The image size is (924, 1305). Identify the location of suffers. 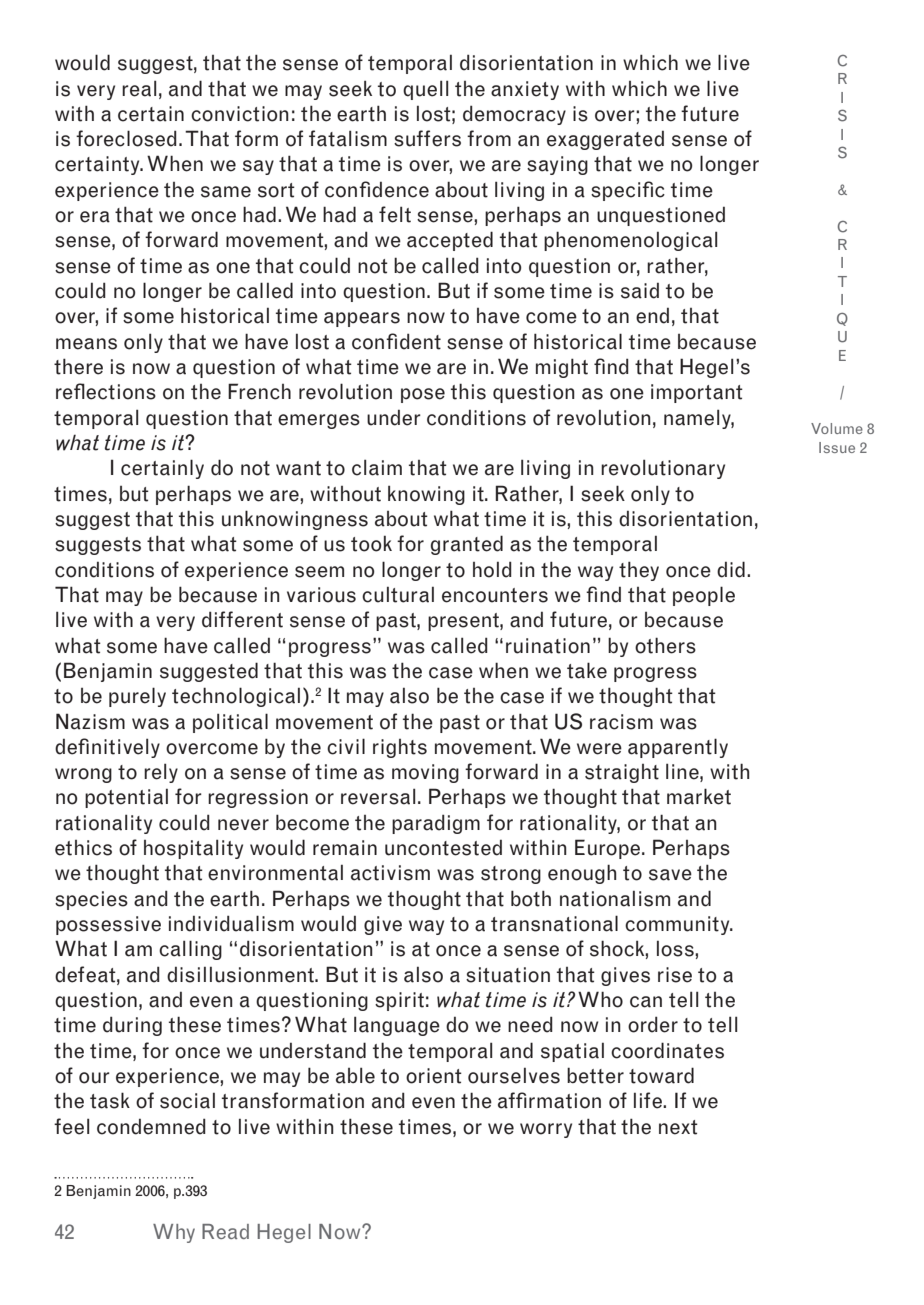
(427, 138).
